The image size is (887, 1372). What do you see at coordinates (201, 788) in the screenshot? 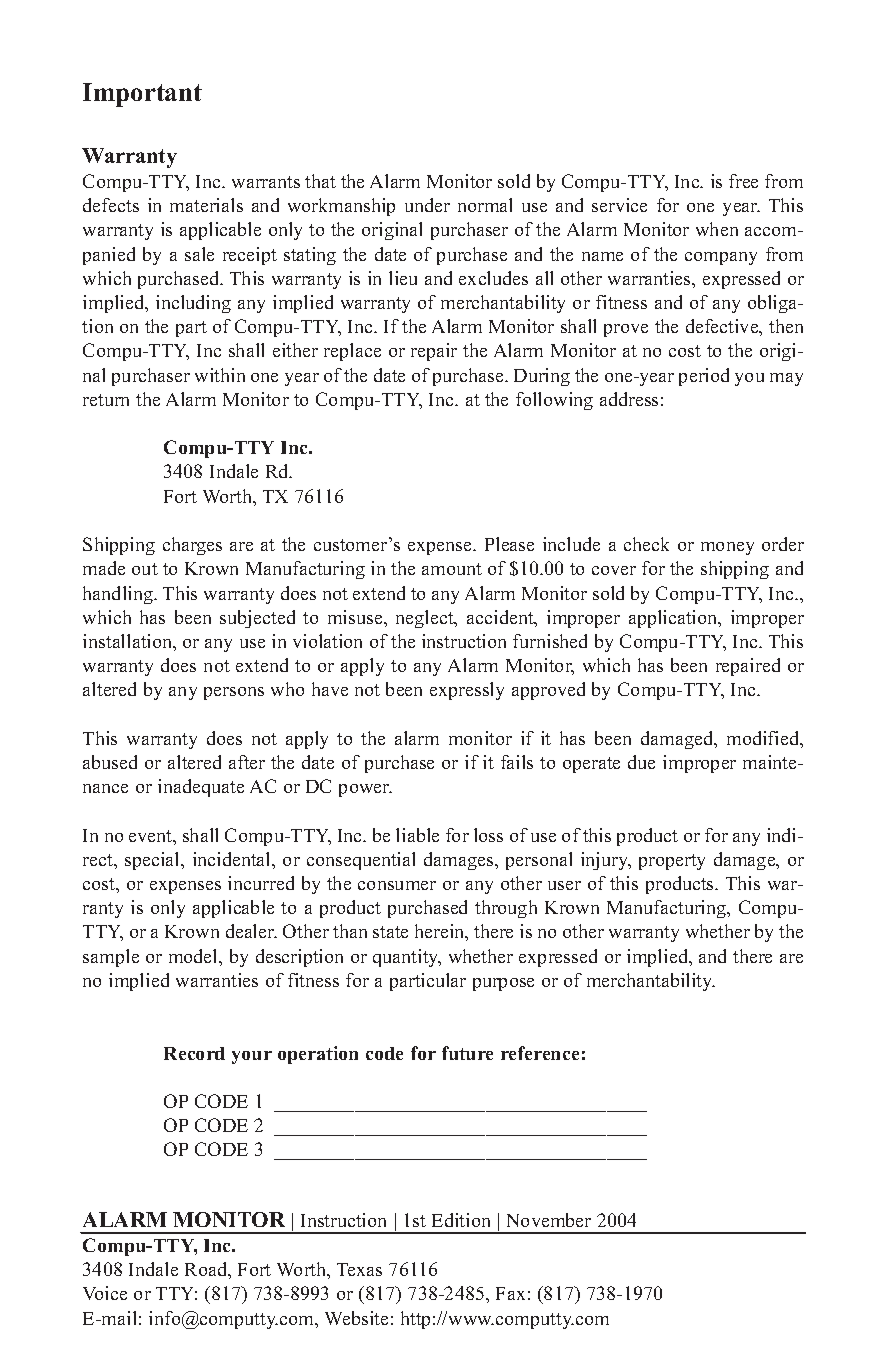
I see `inadequate` at bounding box center [201, 788].
